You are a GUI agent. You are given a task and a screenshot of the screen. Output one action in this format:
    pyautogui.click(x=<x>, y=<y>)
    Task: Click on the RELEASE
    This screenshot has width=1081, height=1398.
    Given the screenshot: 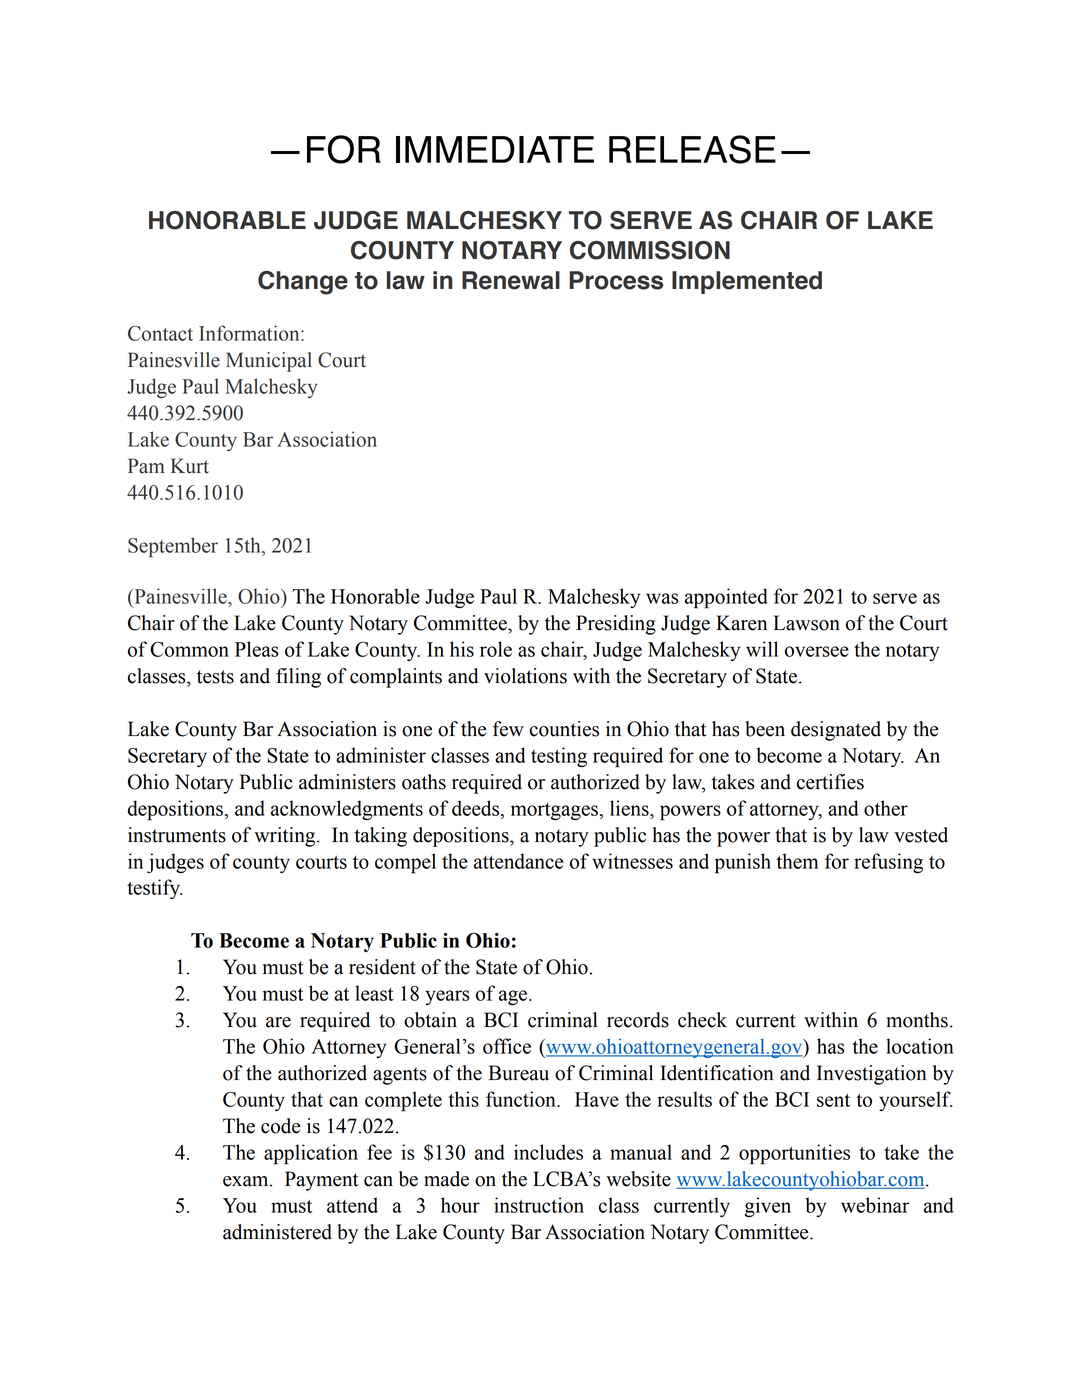 What is the action you would take?
    pyautogui.click(x=692, y=149)
